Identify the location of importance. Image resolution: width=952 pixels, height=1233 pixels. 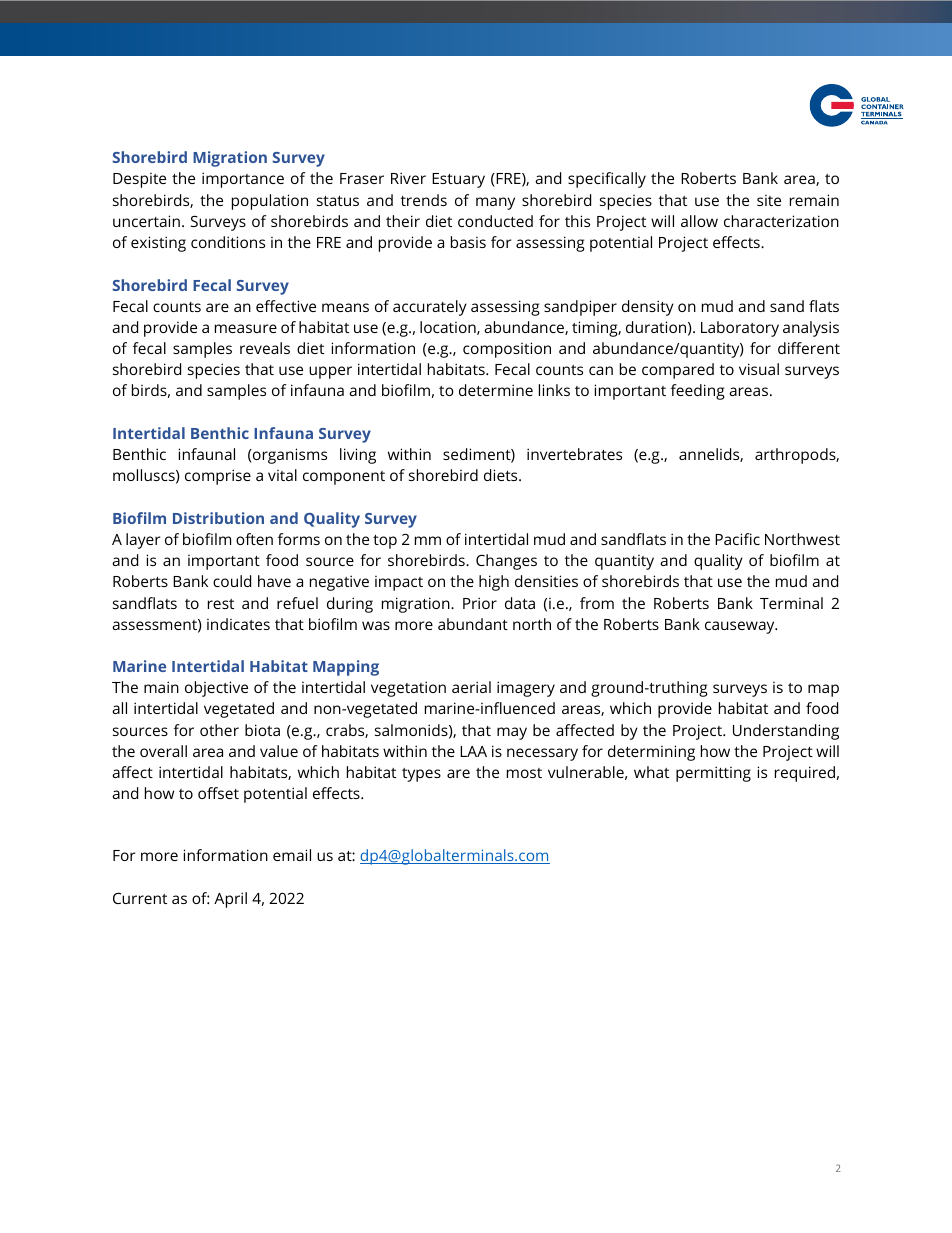
(243, 180).
